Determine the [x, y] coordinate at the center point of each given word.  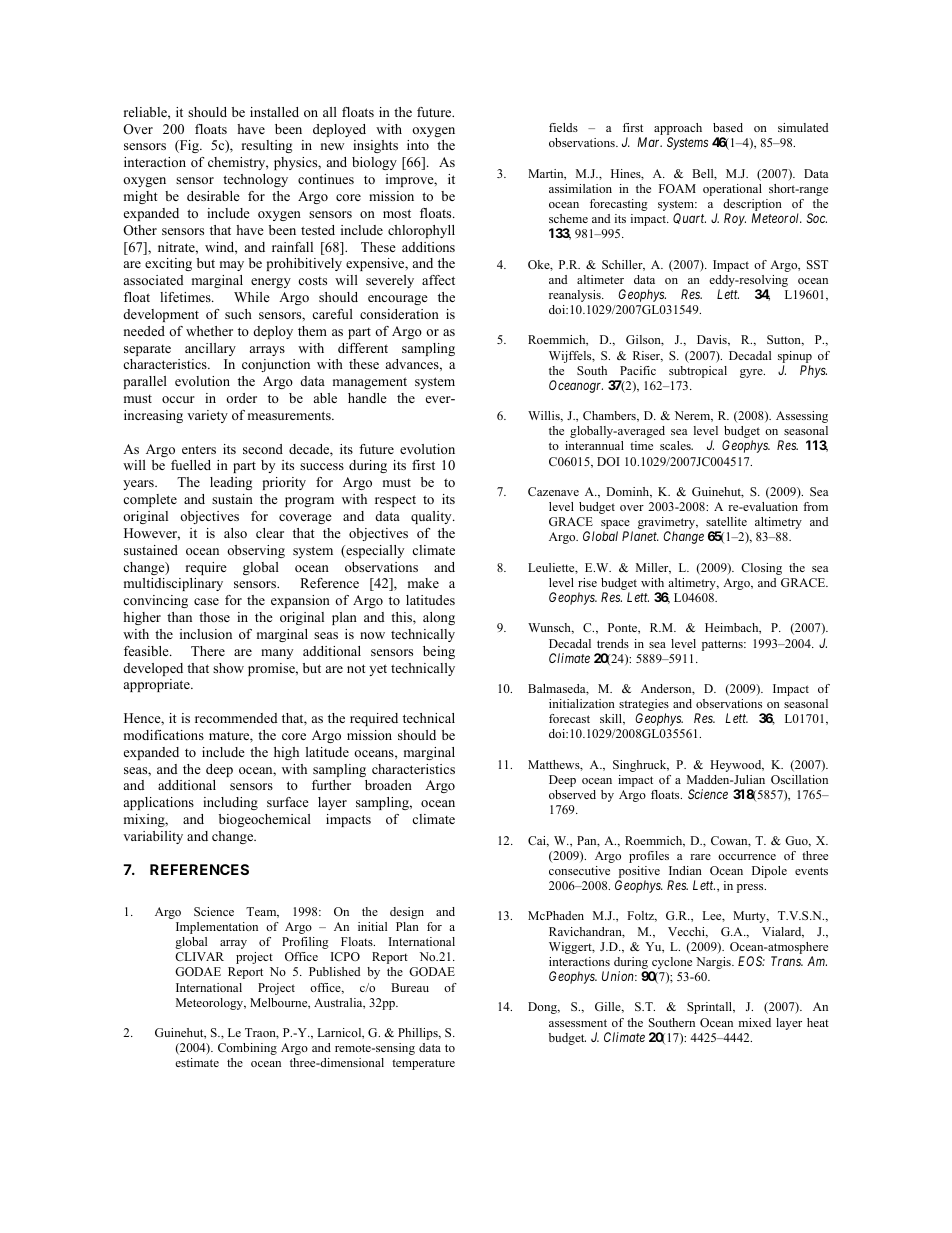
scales [676, 445]
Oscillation [799, 779]
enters [199, 449]
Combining [247, 1049]
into [418, 145]
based [728, 127]
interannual [594, 445]
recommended [236, 718]
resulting [267, 146]
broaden [388, 785]
